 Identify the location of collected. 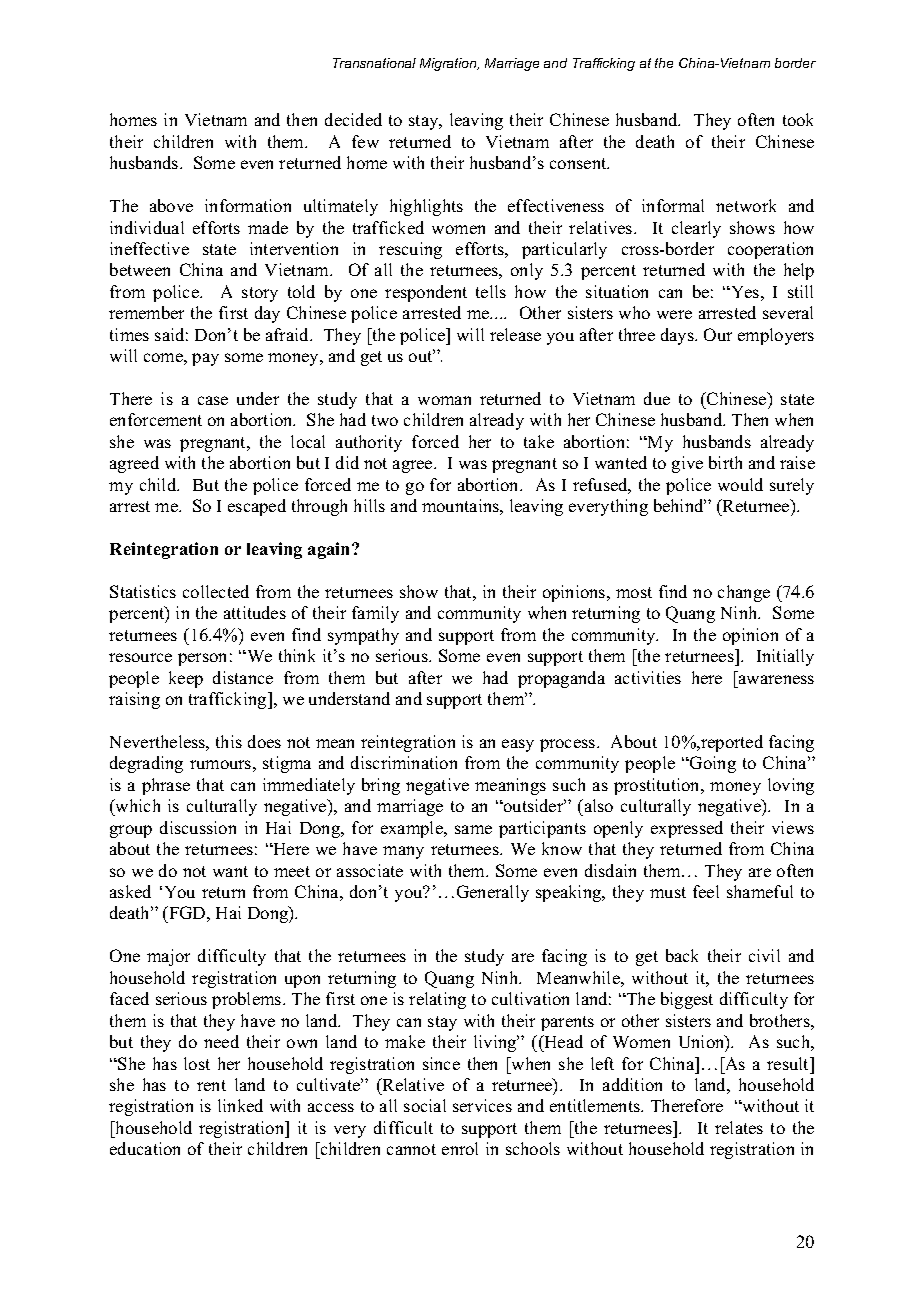
(216, 591).
